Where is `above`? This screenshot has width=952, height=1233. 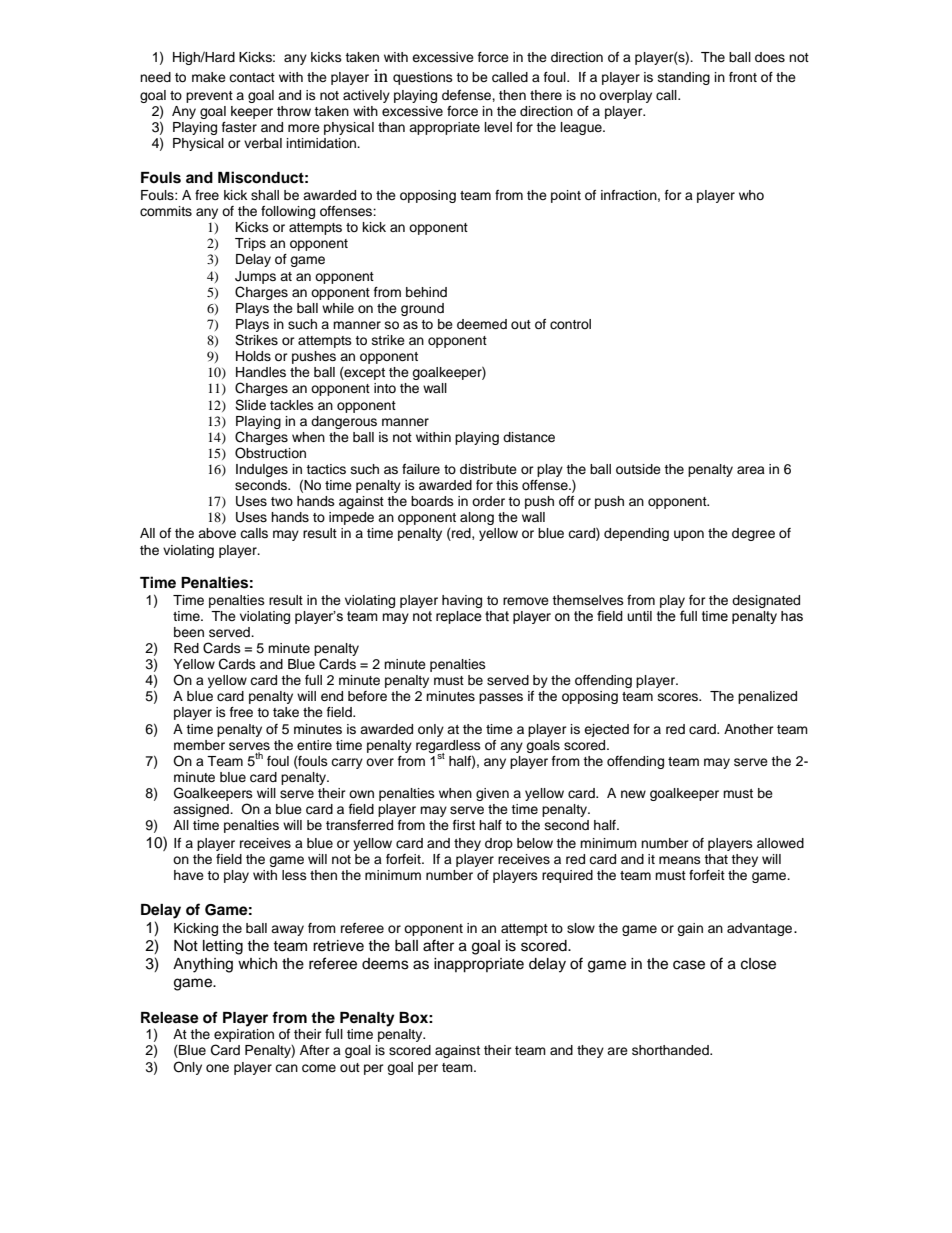
above is located at coordinates (217, 533).
